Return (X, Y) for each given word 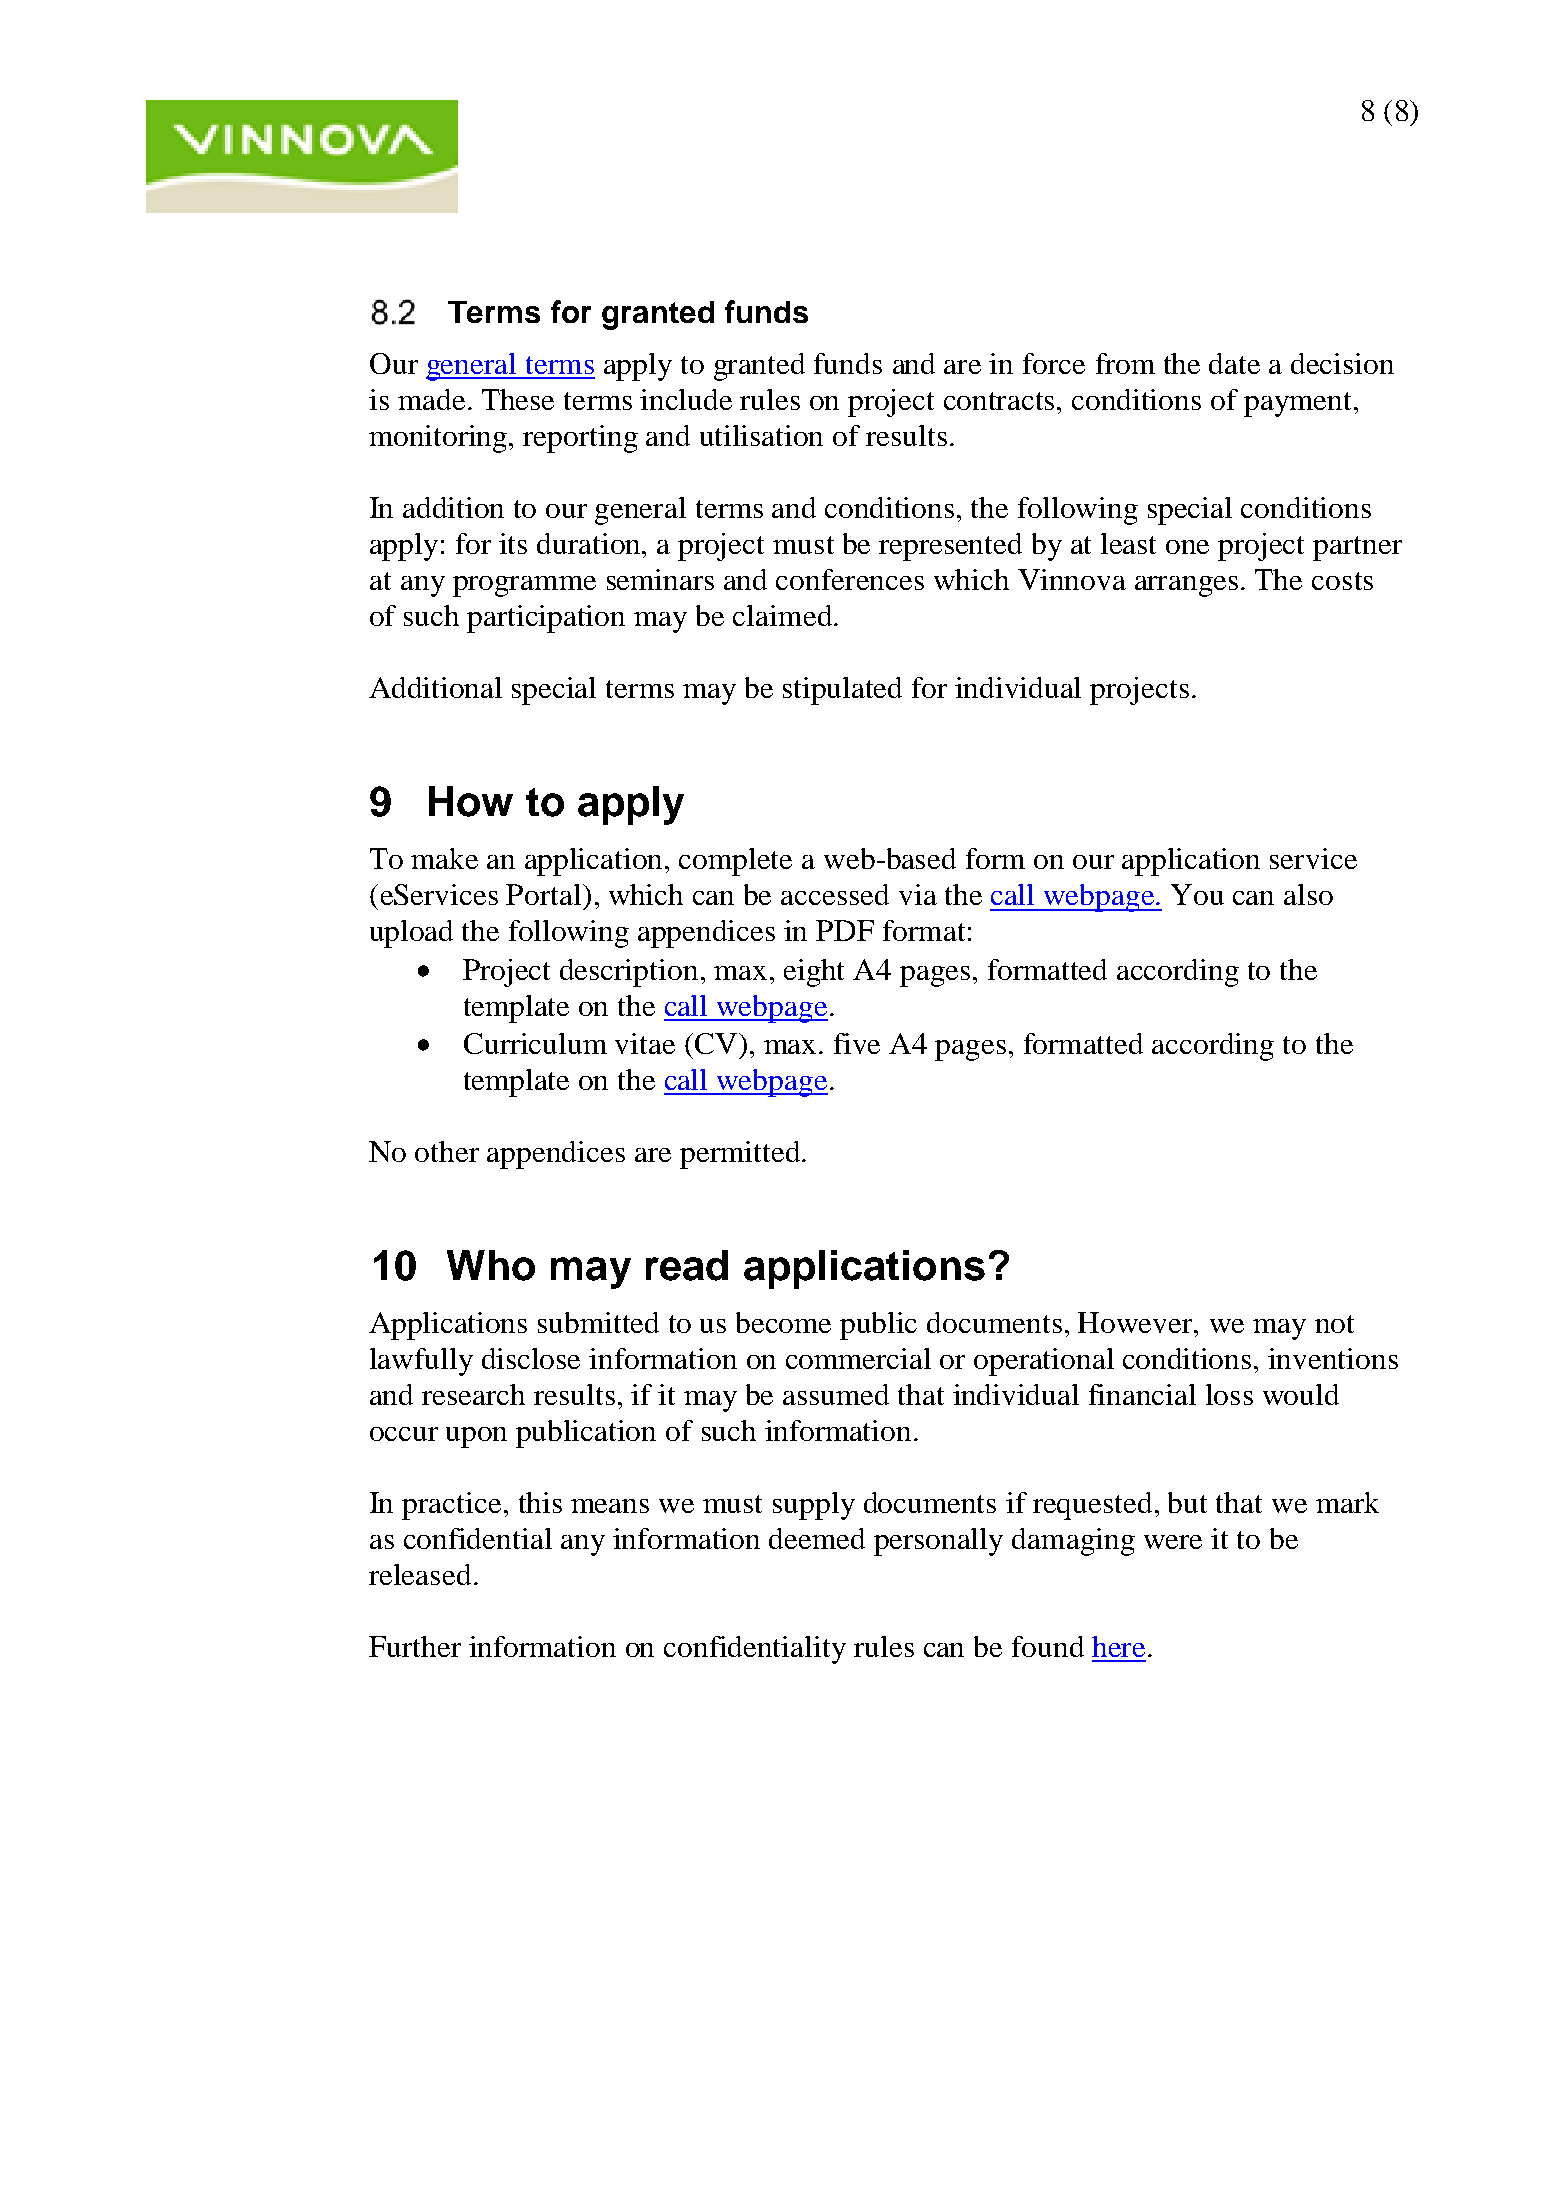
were (1173, 1542)
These (518, 399)
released (420, 1574)
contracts (1001, 401)
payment (1299, 404)
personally (938, 1542)
